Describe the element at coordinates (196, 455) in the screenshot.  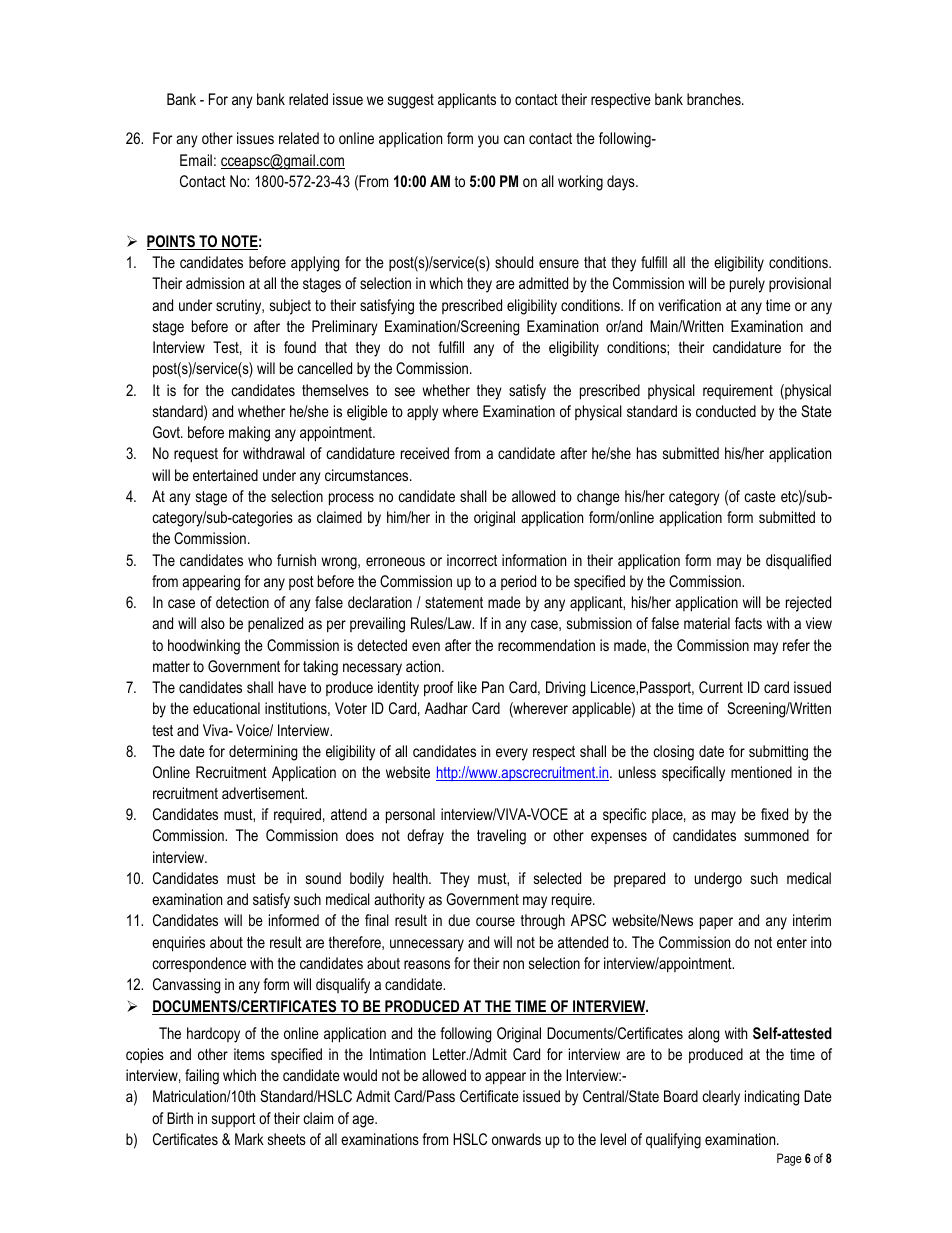
I see `request` at that location.
